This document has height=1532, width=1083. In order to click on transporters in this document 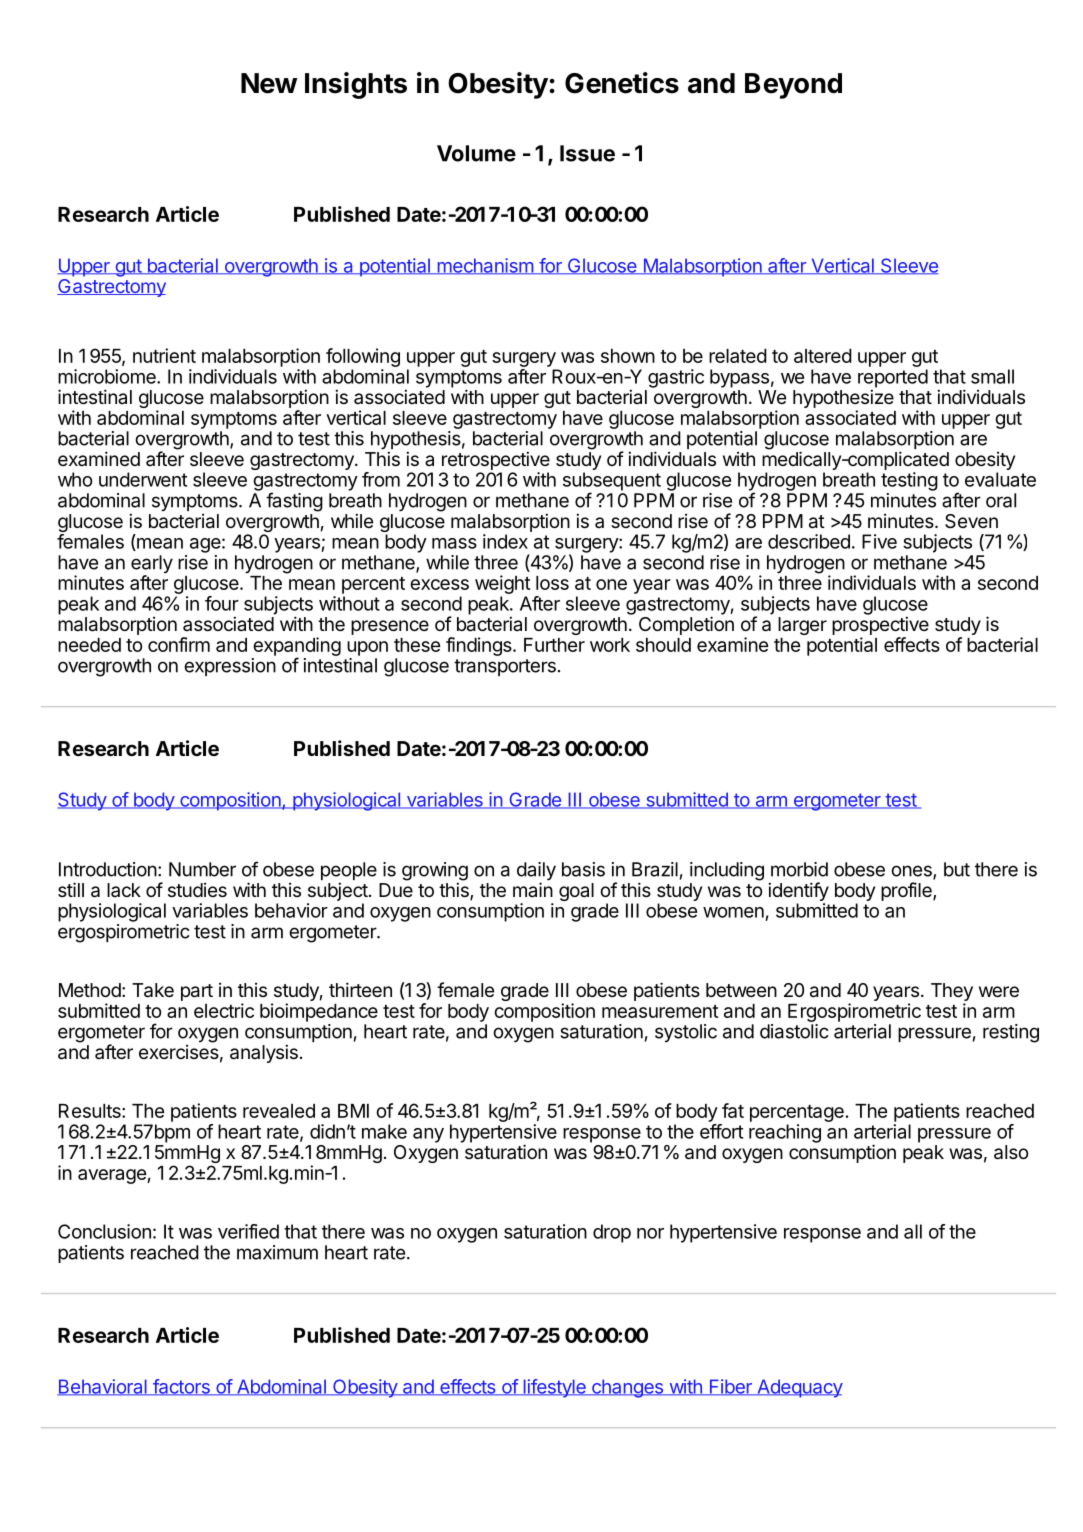, I will do `click(505, 667)`.
